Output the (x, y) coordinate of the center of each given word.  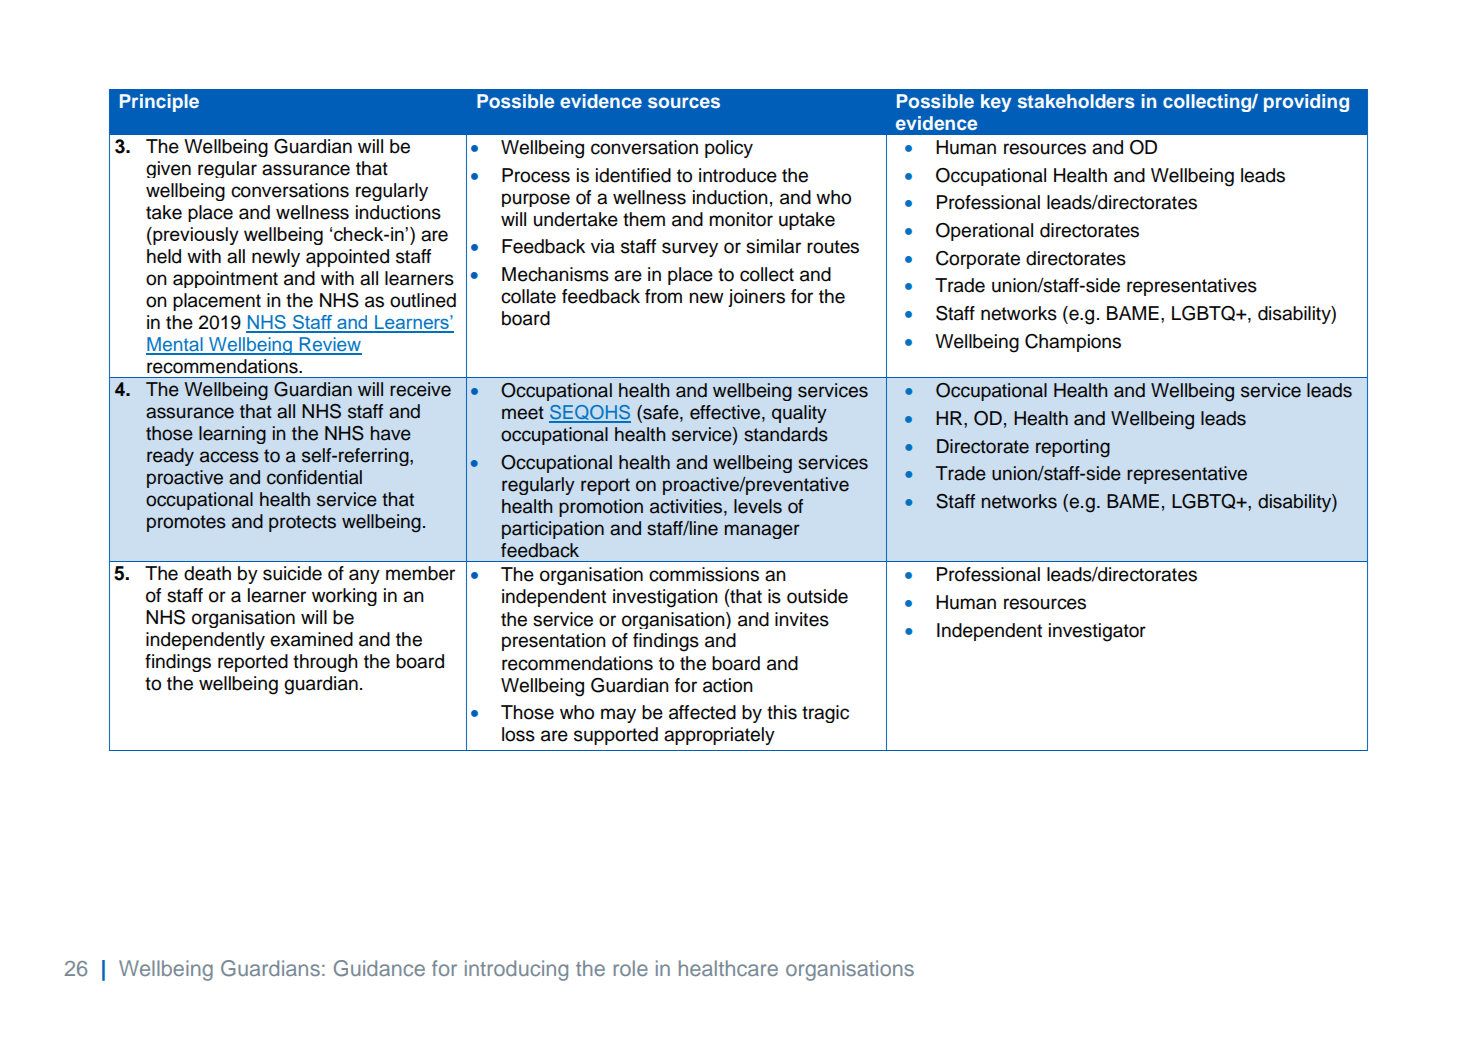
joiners (756, 298)
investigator (1097, 632)
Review (330, 345)
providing (1306, 103)
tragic (825, 714)
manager (762, 531)
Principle (159, 103)
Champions (1073, 343)
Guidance (379, 968)
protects (302, 523)
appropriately (719, 736)
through (325, 663)
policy (729, 149)
